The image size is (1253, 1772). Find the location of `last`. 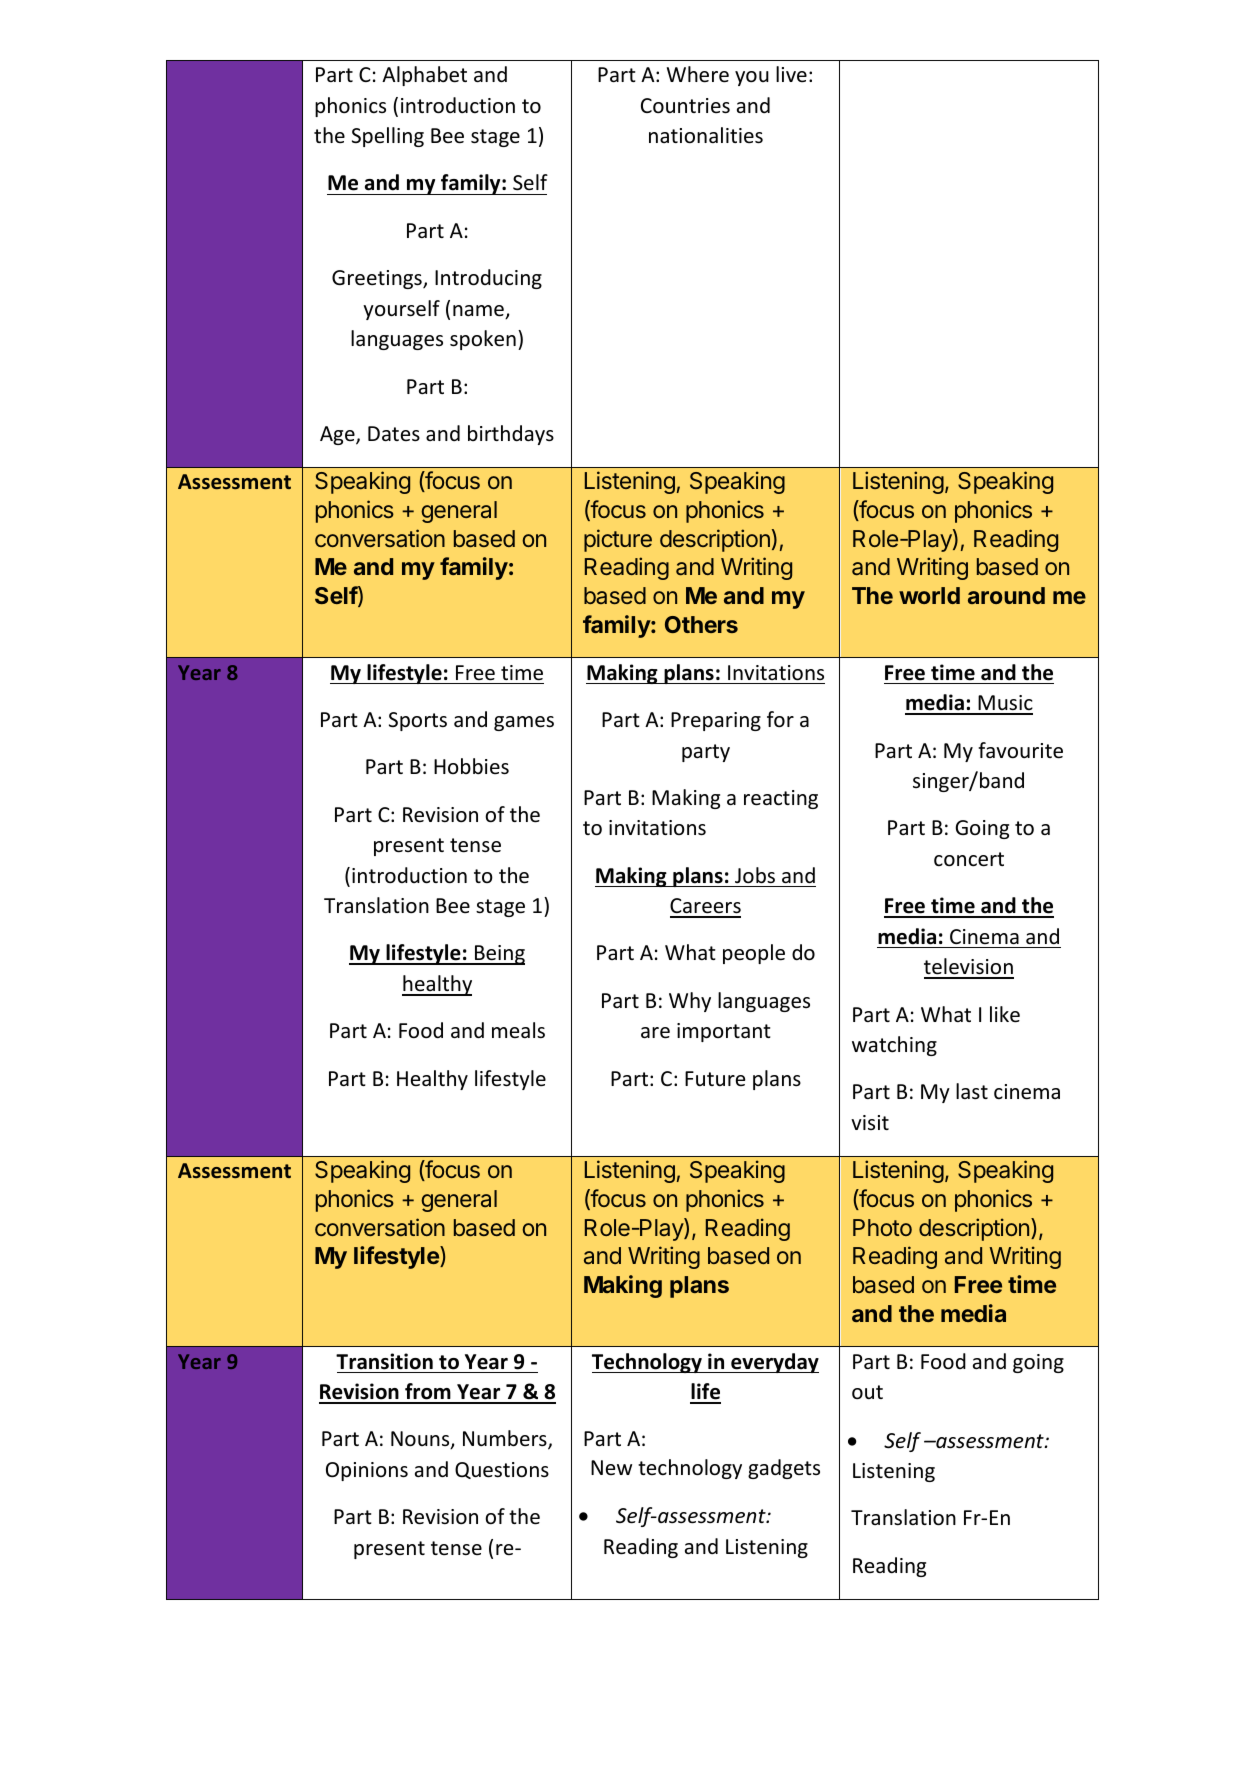

last is located at coordinates (972, 1091).
